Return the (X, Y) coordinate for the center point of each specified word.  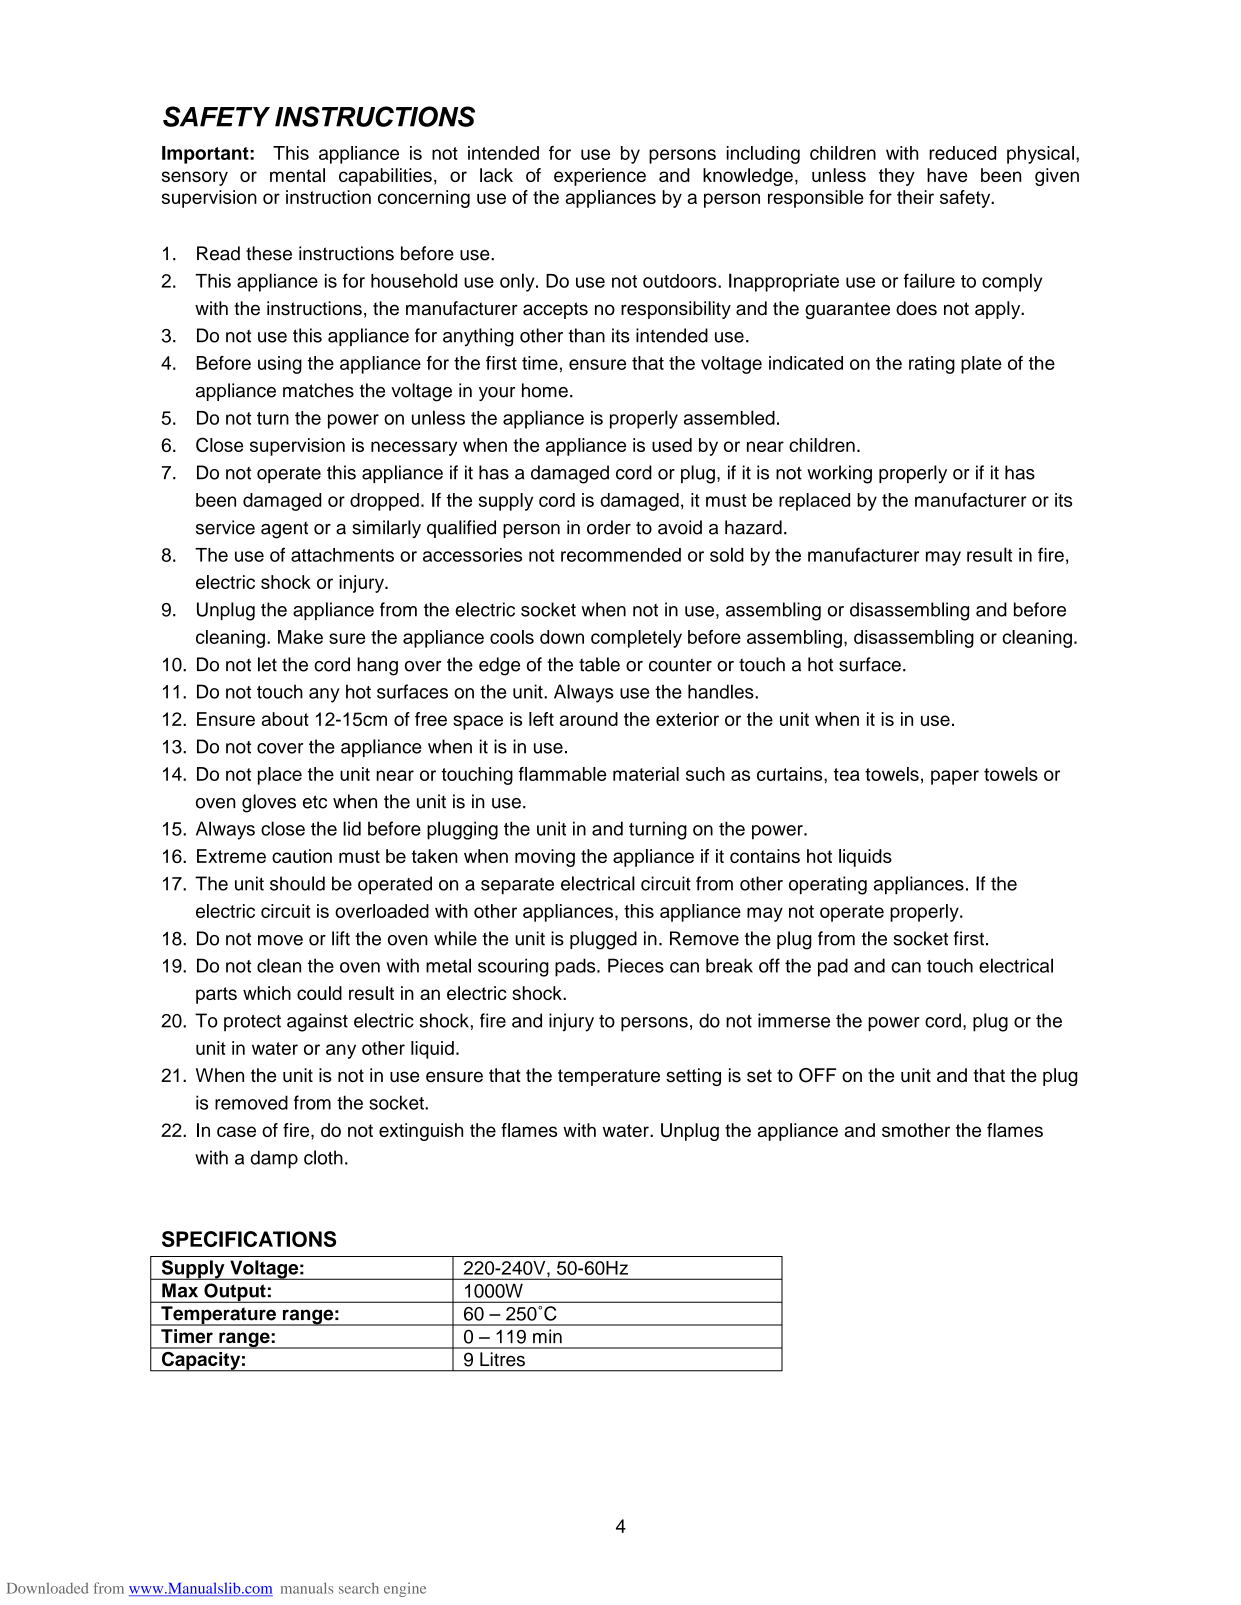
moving (545, 858)
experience (600, 177)
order (609, 527)
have (947, 175)
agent (284, 530)
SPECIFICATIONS (249, 1239)
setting (693, 1077)
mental (297, 175)
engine (405, 1589)
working (839, 474)
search (359, 1588)
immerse (794, 1020)
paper (955, 777)
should (297, 883)
